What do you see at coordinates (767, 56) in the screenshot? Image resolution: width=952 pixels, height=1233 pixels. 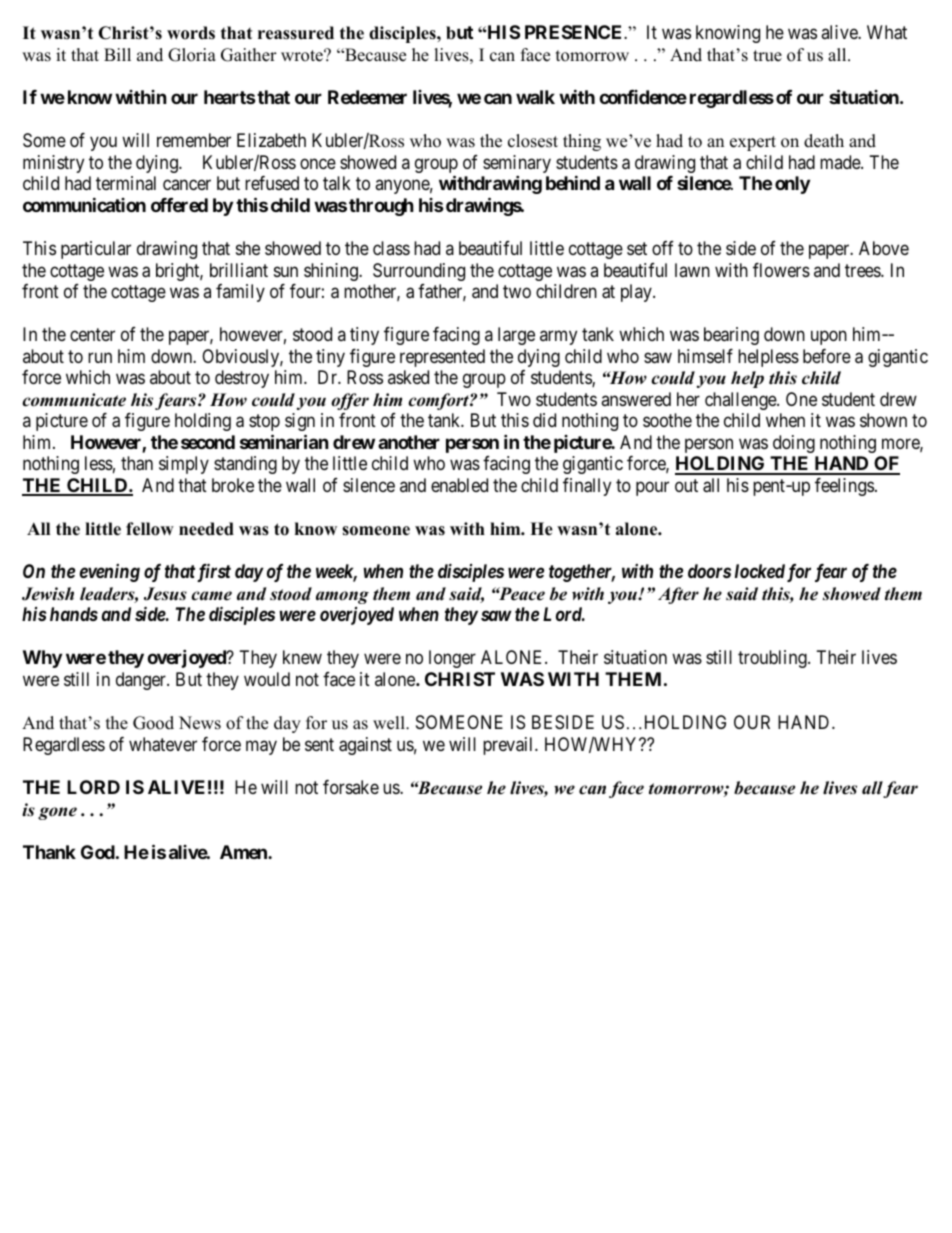 I see `true` at bounding box center [767, 56].
